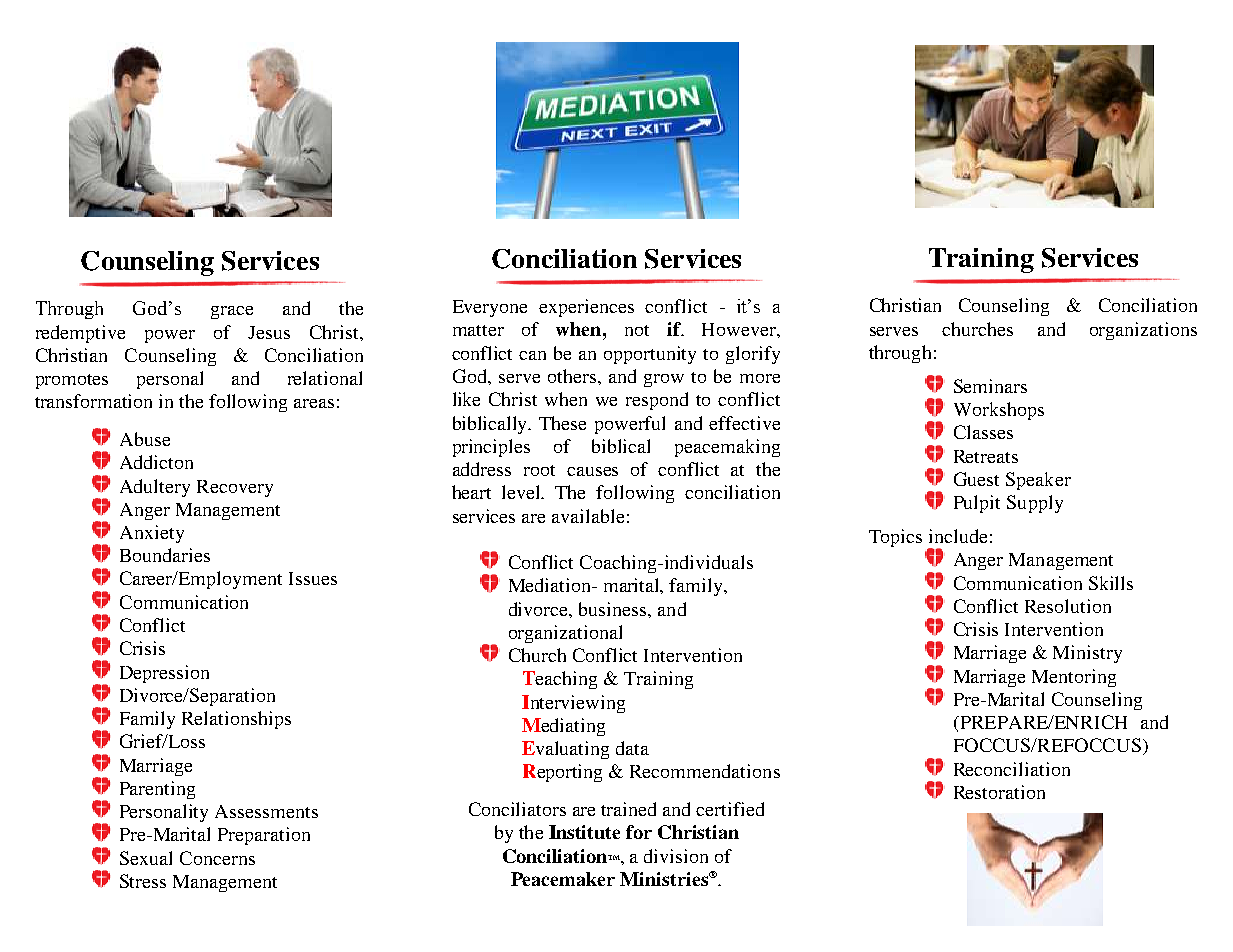 This screenshot has width=1233, height=952. What do you see at coordinates (313, 578) in the screenshot?
I see `Issues` at bounding box center [313, 578].
